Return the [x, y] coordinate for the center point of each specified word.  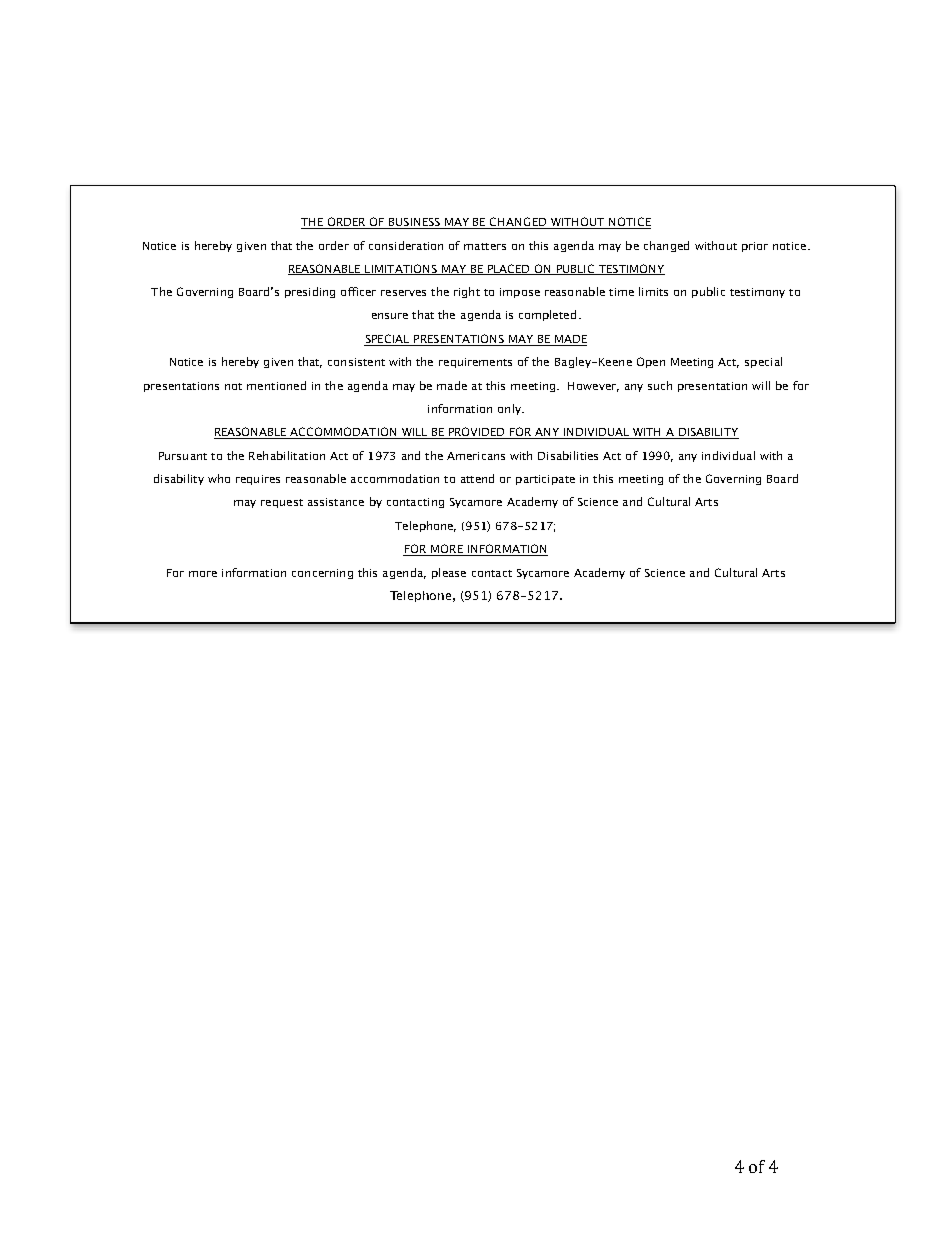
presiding [310, 292]
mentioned [276, 385]
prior [755, 247]
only [510, 409]
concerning [322, 574]
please [449, 573]
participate [545, 480]
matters [485, 246]
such [660, 385]
